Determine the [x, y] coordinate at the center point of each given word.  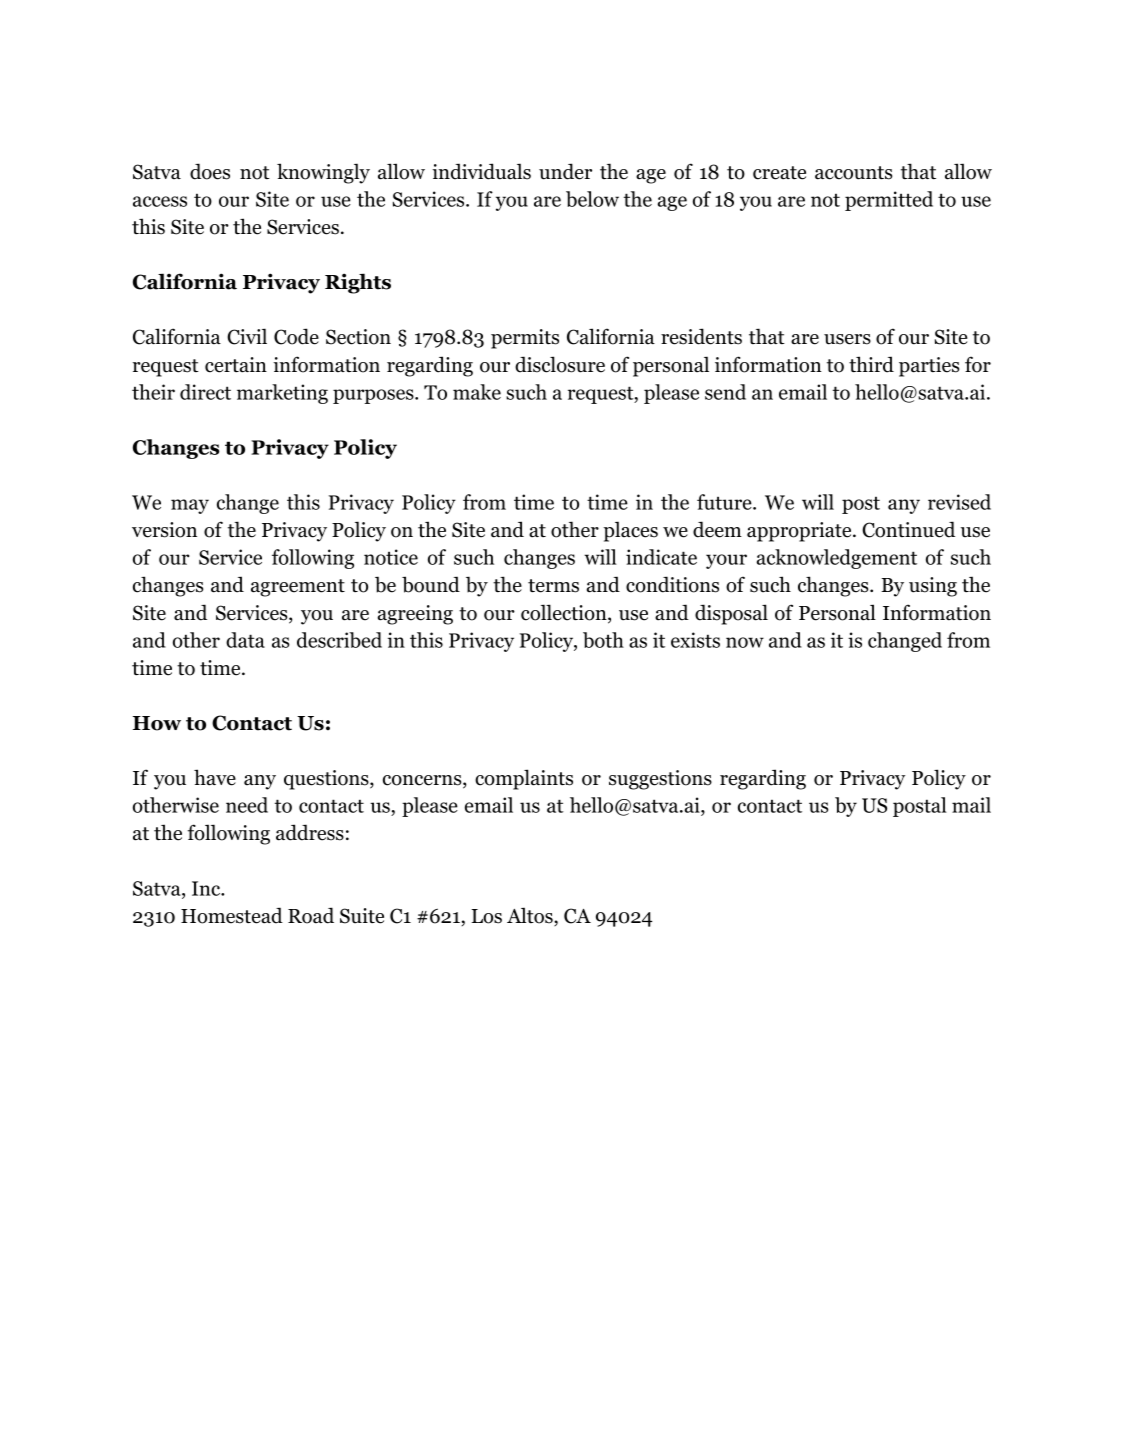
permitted [889, 201]
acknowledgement [837, 559]
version [164, 530]
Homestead [232, 915]
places [630, 531]
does [210, 171]
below [592, 199]
